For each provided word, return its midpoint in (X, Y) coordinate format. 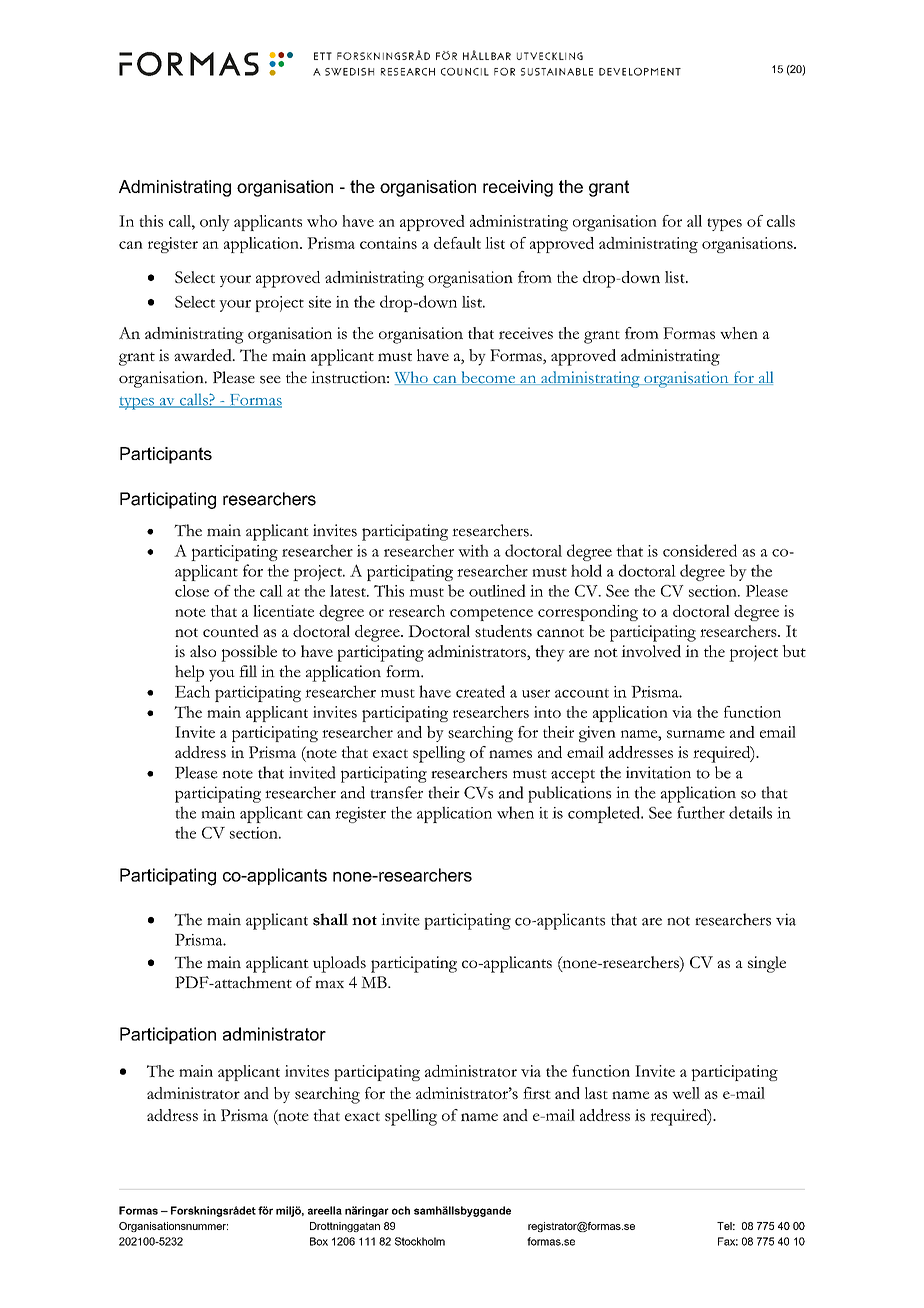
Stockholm (420, 1241)
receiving (518, 188)
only (215, 223)
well (686, 1093)
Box (319, 1241)
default (457, 243)
